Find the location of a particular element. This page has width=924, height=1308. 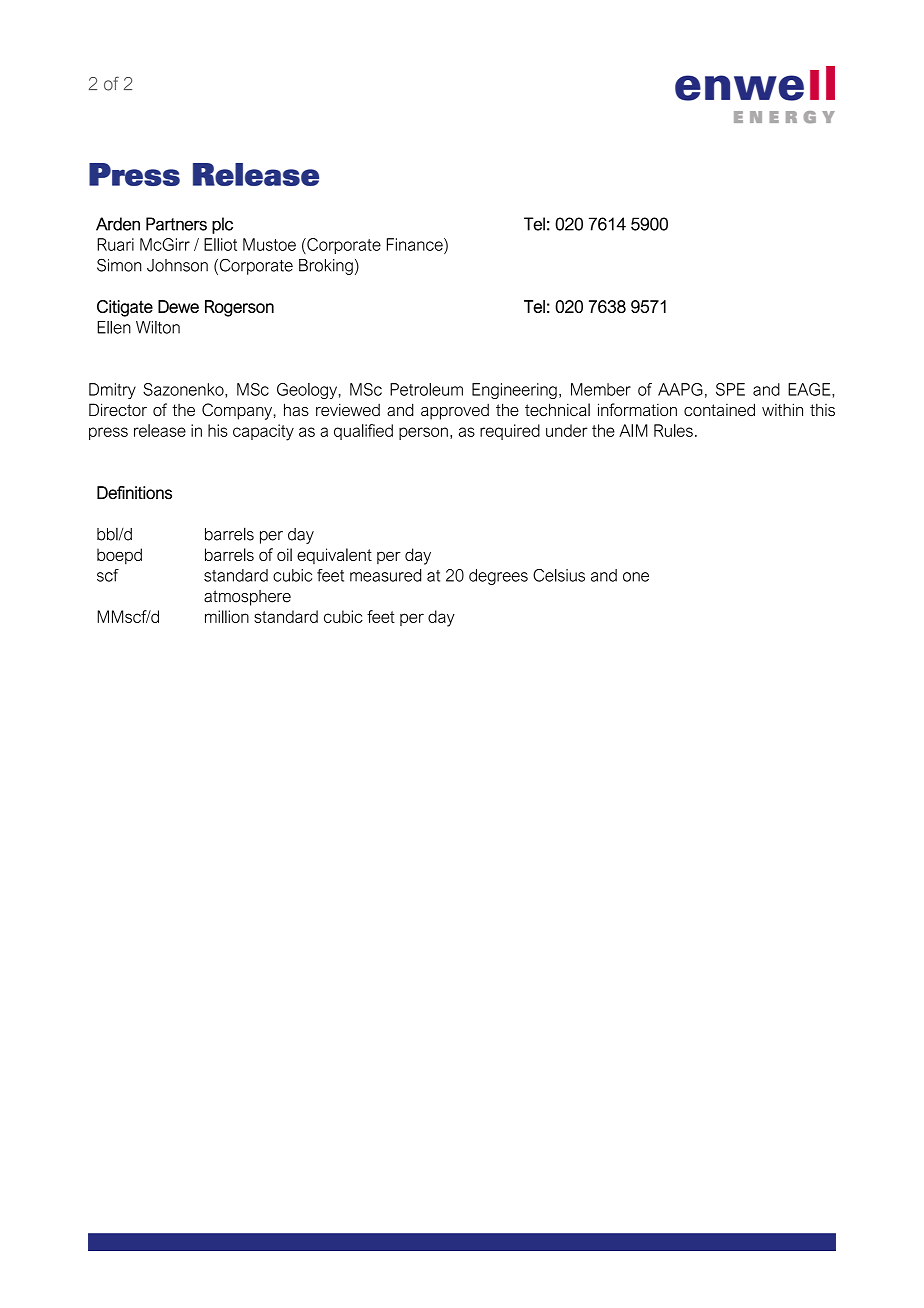

degrees is located at coordinates (498, 577).
